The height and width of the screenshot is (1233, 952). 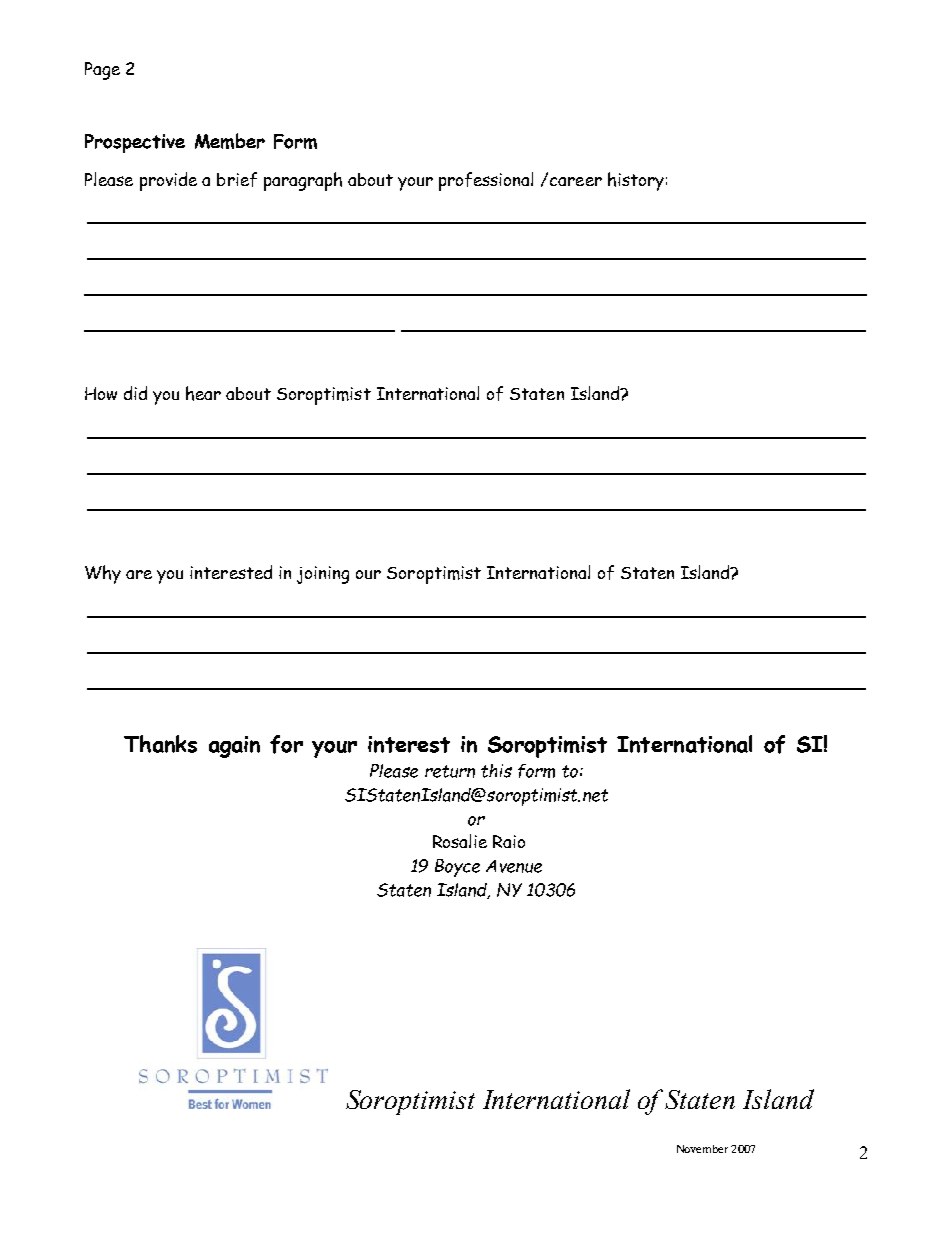 What do you see at coordinates (135, 143) in the screenshot?
I see `Prospective` at bounding box center [135, 143].
